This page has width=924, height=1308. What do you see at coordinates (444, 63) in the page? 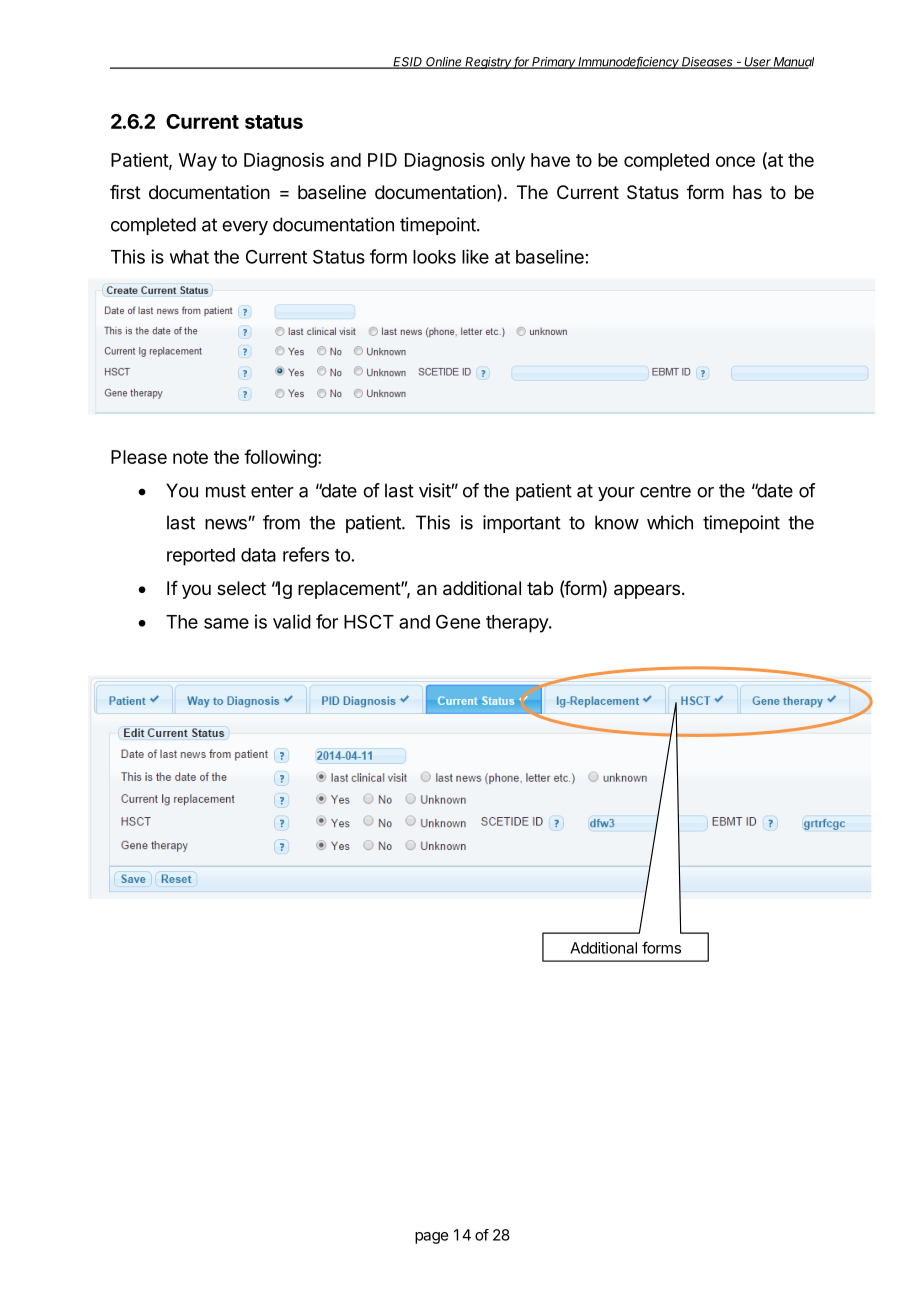
I see `Online` at bounding box center [444, 63].
